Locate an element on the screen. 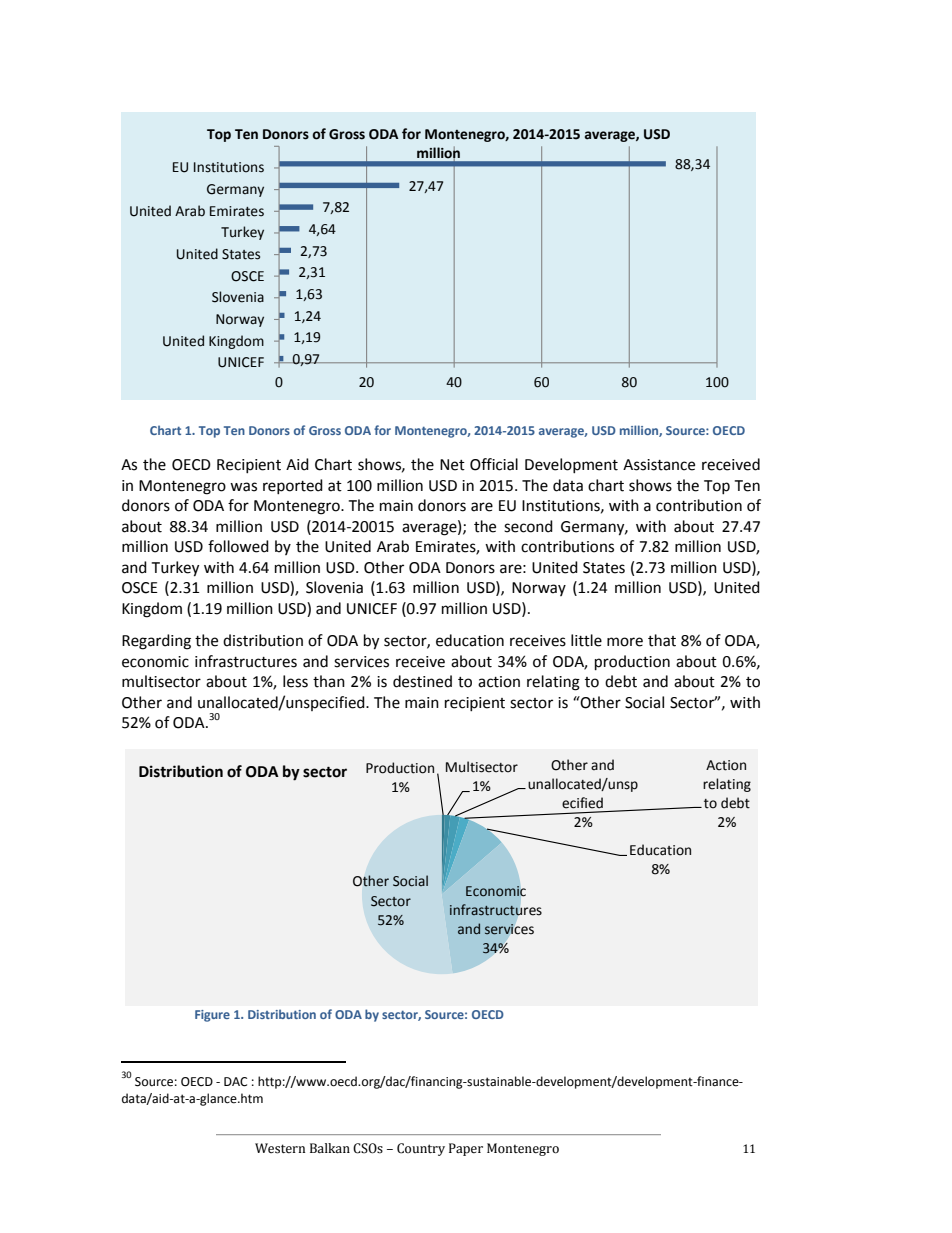  Assistance is located at coordinates (659, 465).
